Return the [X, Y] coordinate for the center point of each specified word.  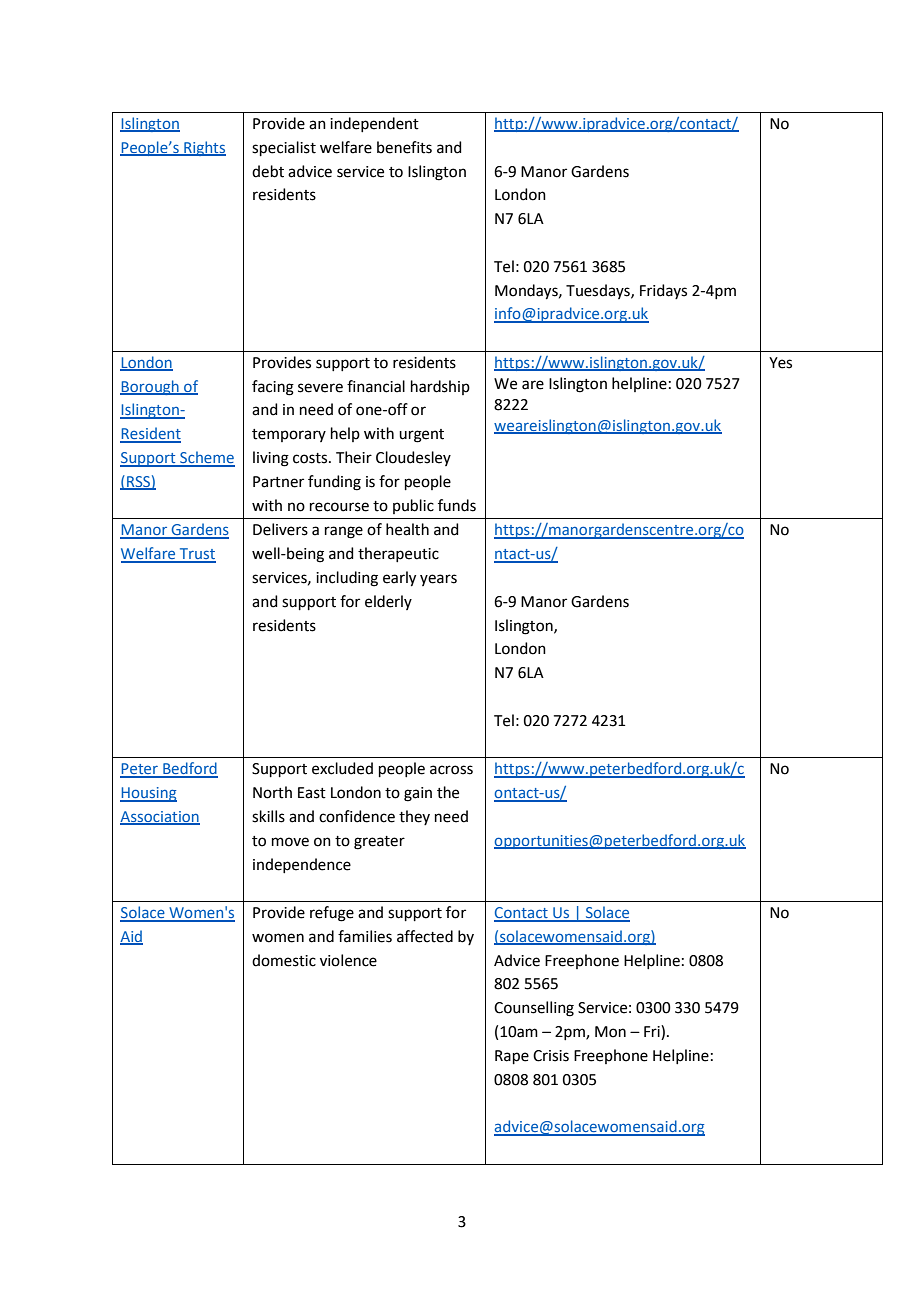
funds [457, 505]
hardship [440, 387]
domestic [284, 960]
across [451, 770]
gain [418, 794]
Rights [204, 148]
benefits [404, 147]
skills [268, 816]
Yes [780, 363]
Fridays [663, 291]
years [438, 580]
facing [273, 388]
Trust [197, 555]
